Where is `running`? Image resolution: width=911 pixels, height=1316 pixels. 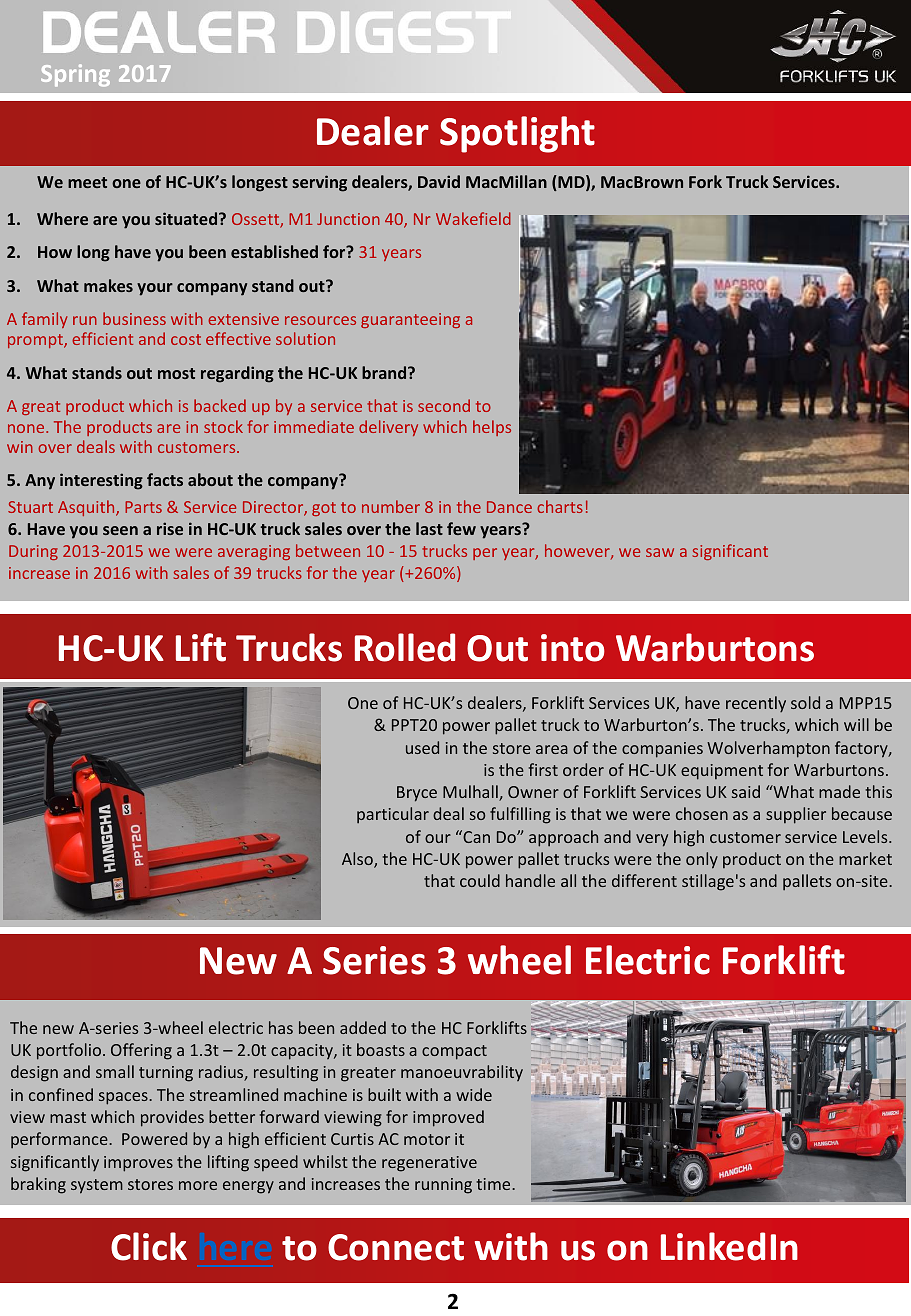 running is located at coordinates (443, 1186).
